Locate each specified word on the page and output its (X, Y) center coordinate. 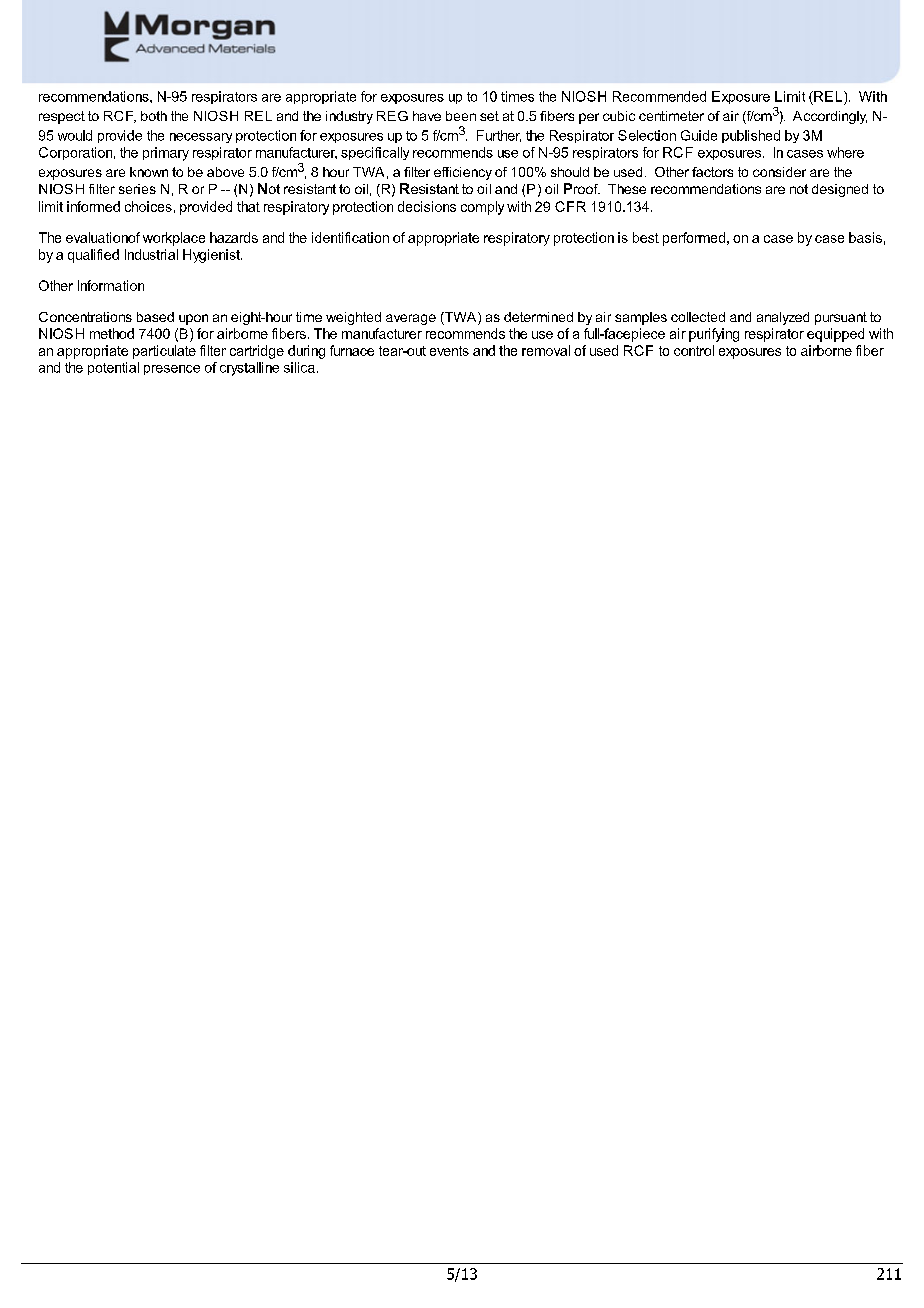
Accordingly (830, 117)
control (694, 350)
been (461, 116)
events (449, 351)
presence (172, 370)
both (154, 116)
